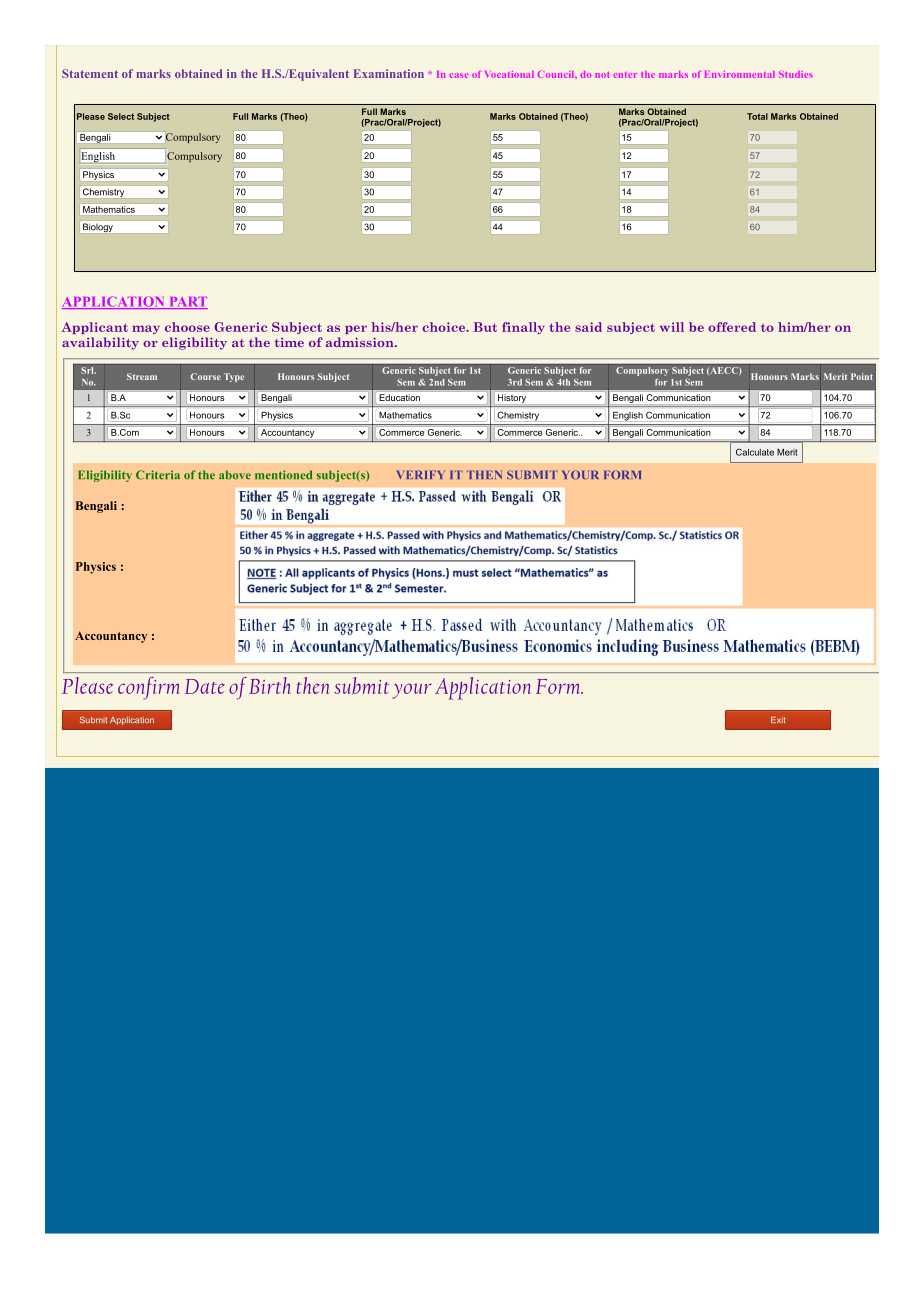 The width and height of the image is (924, 1308). What do you see at coordinates (206, 376) in the image?
I see `Course` at bounding box center [206, 376].
